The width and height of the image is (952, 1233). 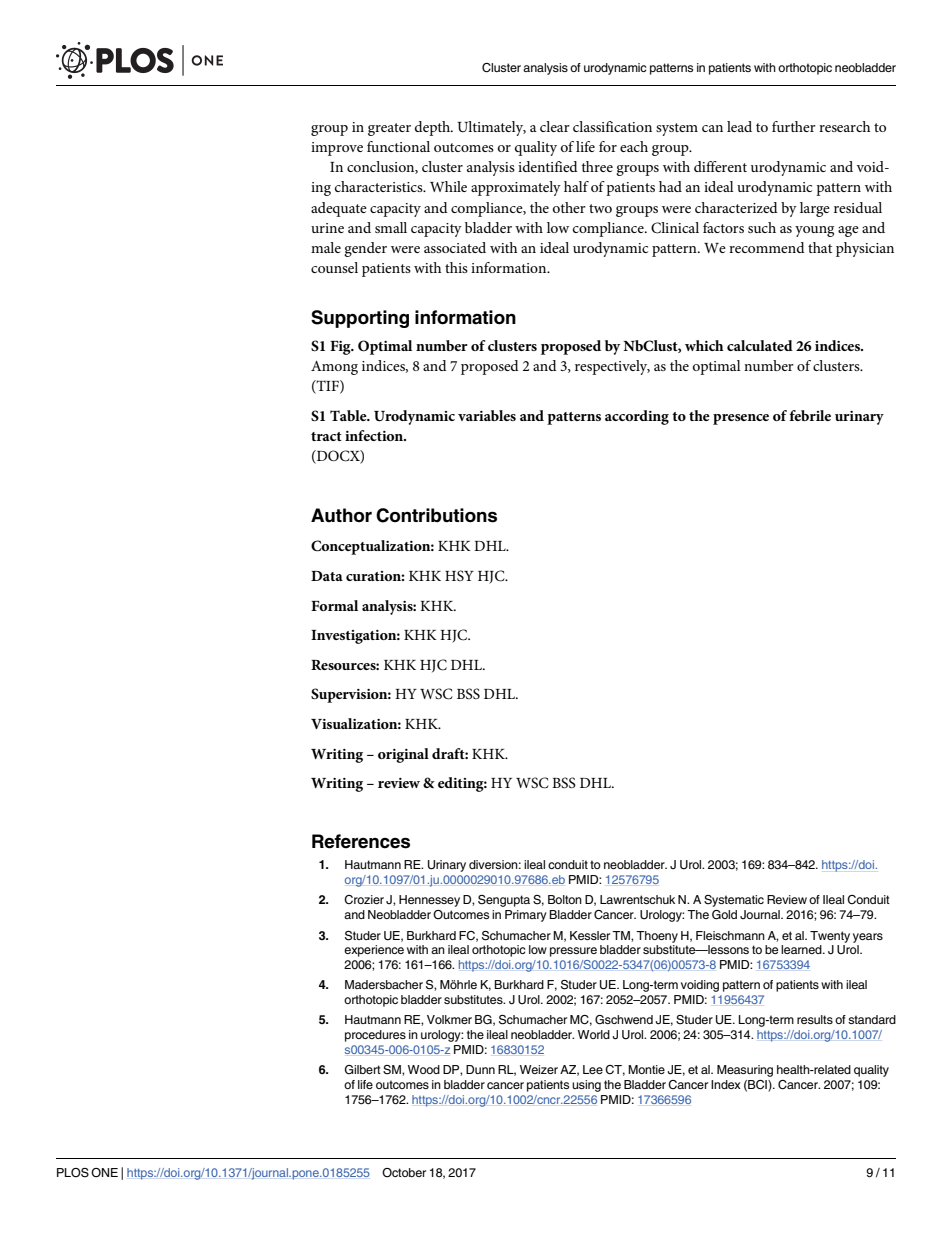 I want to click on PLOS, so click(x=73, y=1173).
